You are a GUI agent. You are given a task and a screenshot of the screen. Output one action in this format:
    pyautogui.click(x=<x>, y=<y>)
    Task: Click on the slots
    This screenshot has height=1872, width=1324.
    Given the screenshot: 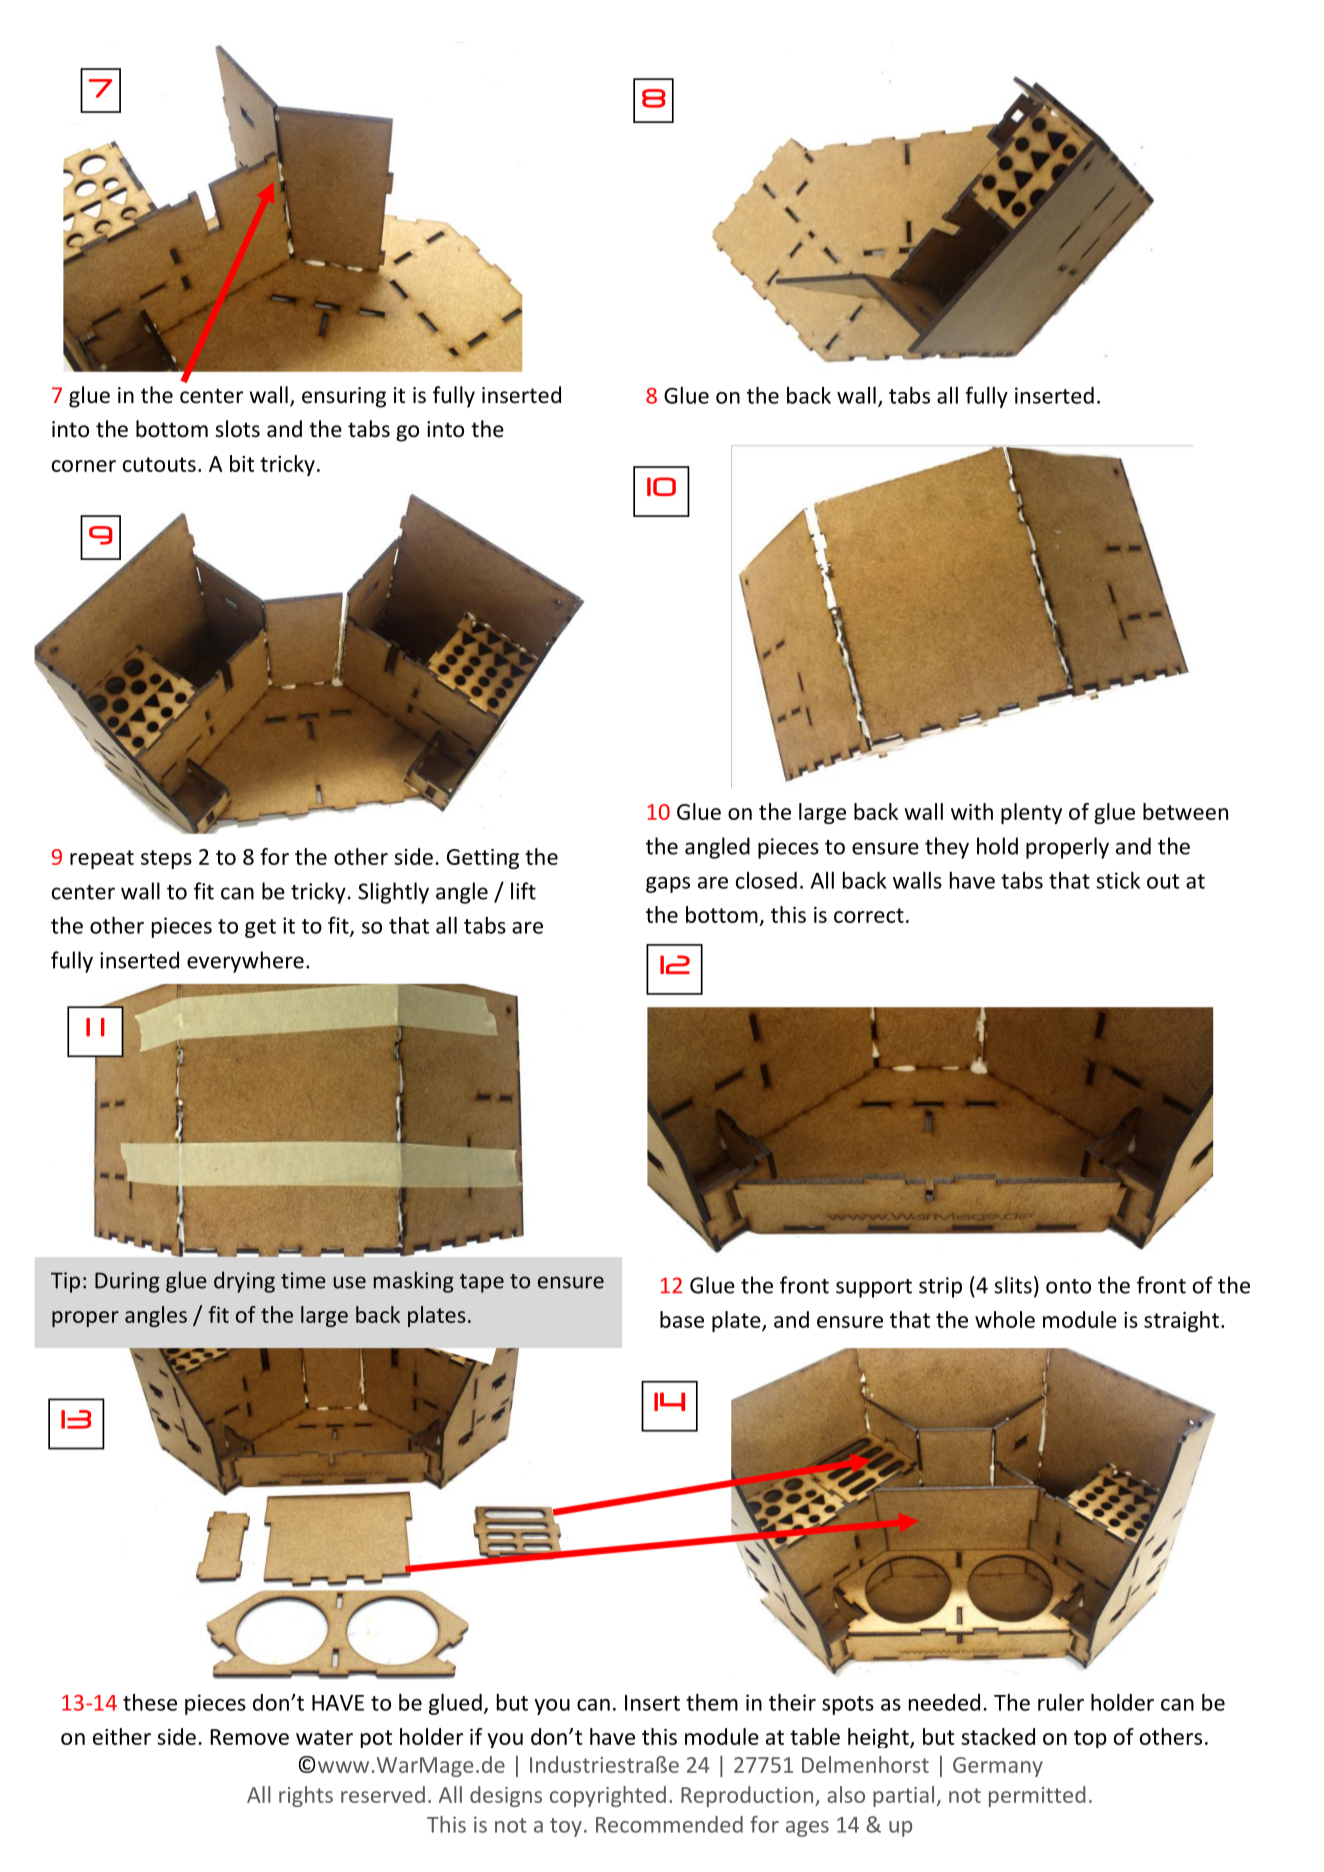 What is the action you would take?
    pyautogui.click(x=237, y=429)
